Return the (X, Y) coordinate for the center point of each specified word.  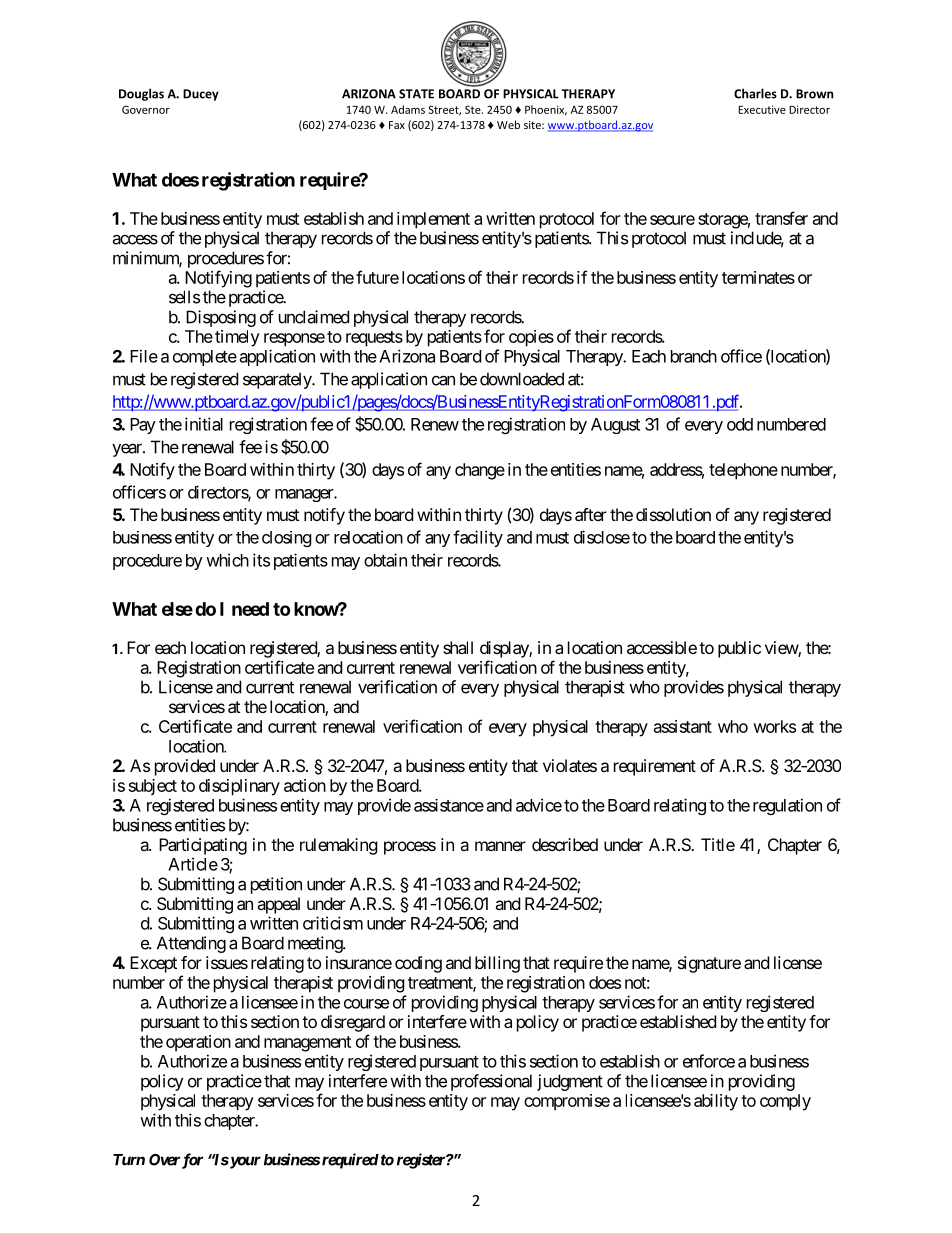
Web (508, 124)
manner (500, 846)
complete (205, 358)
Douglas (141, 94)
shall (458, 647)
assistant (683, 726)
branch (694, 356)
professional (491, 1082)
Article (193, 864)
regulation (787, 806)
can (443, 380)
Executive (762, 109)
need (250, 609)
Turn (129, 1160)
